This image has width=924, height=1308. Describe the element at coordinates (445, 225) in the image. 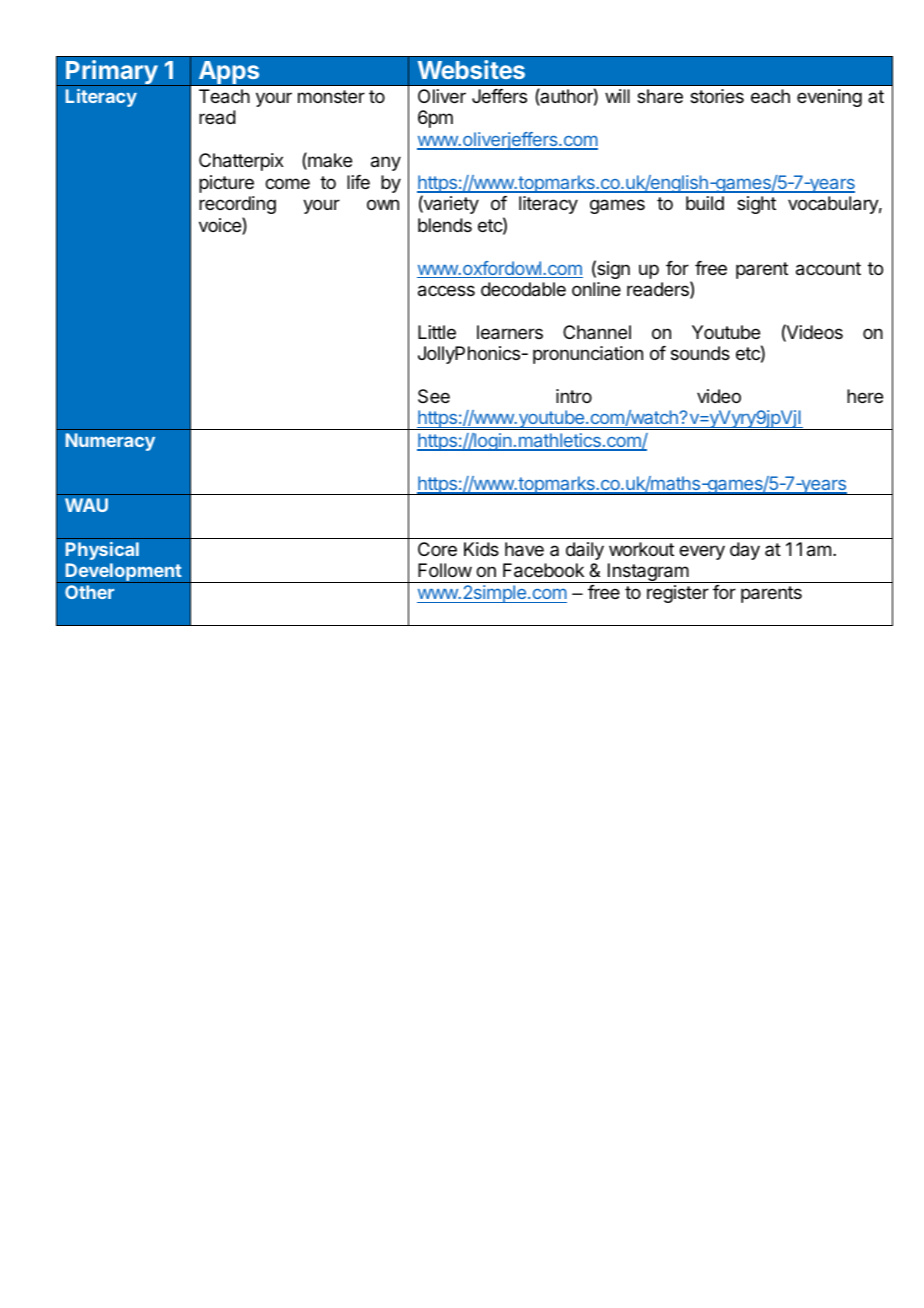

I see `blends` at that location.
